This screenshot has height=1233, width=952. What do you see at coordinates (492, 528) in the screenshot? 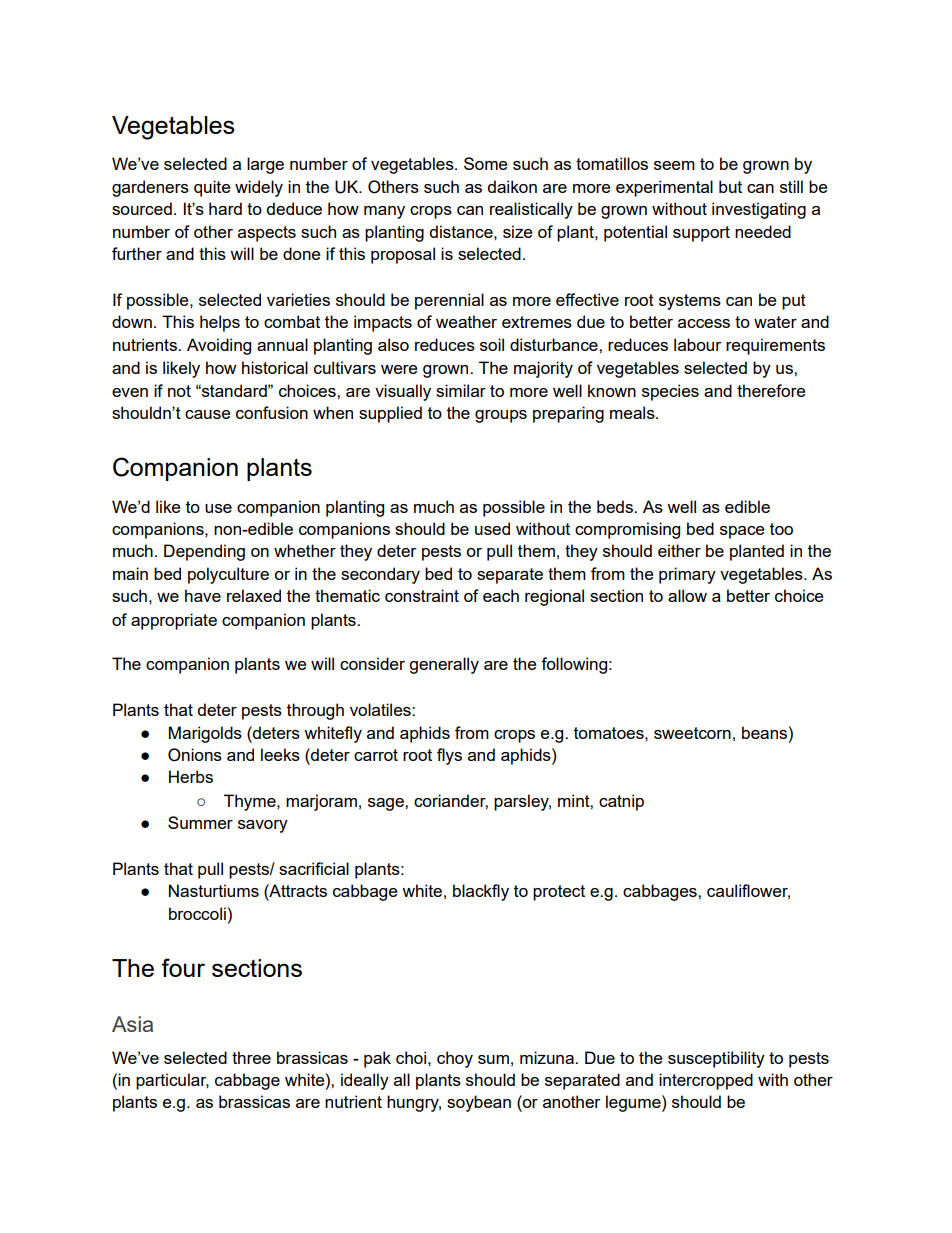
I see `used` at bounding box center [492, 528].
